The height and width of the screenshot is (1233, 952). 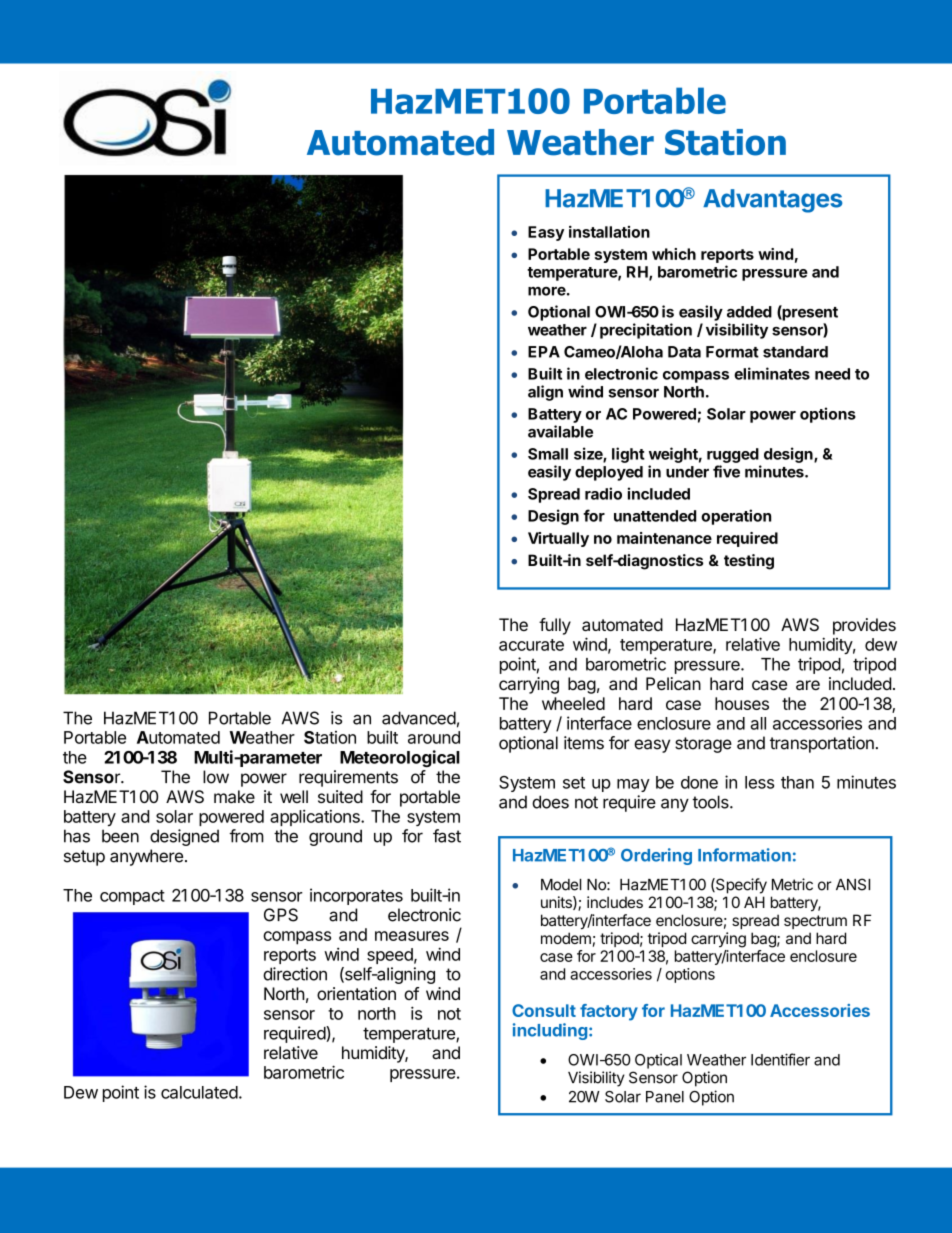 What do you see at coordinates (609, 231) in the screenshot?
I see `installation` at bounding box center [609, 231].
